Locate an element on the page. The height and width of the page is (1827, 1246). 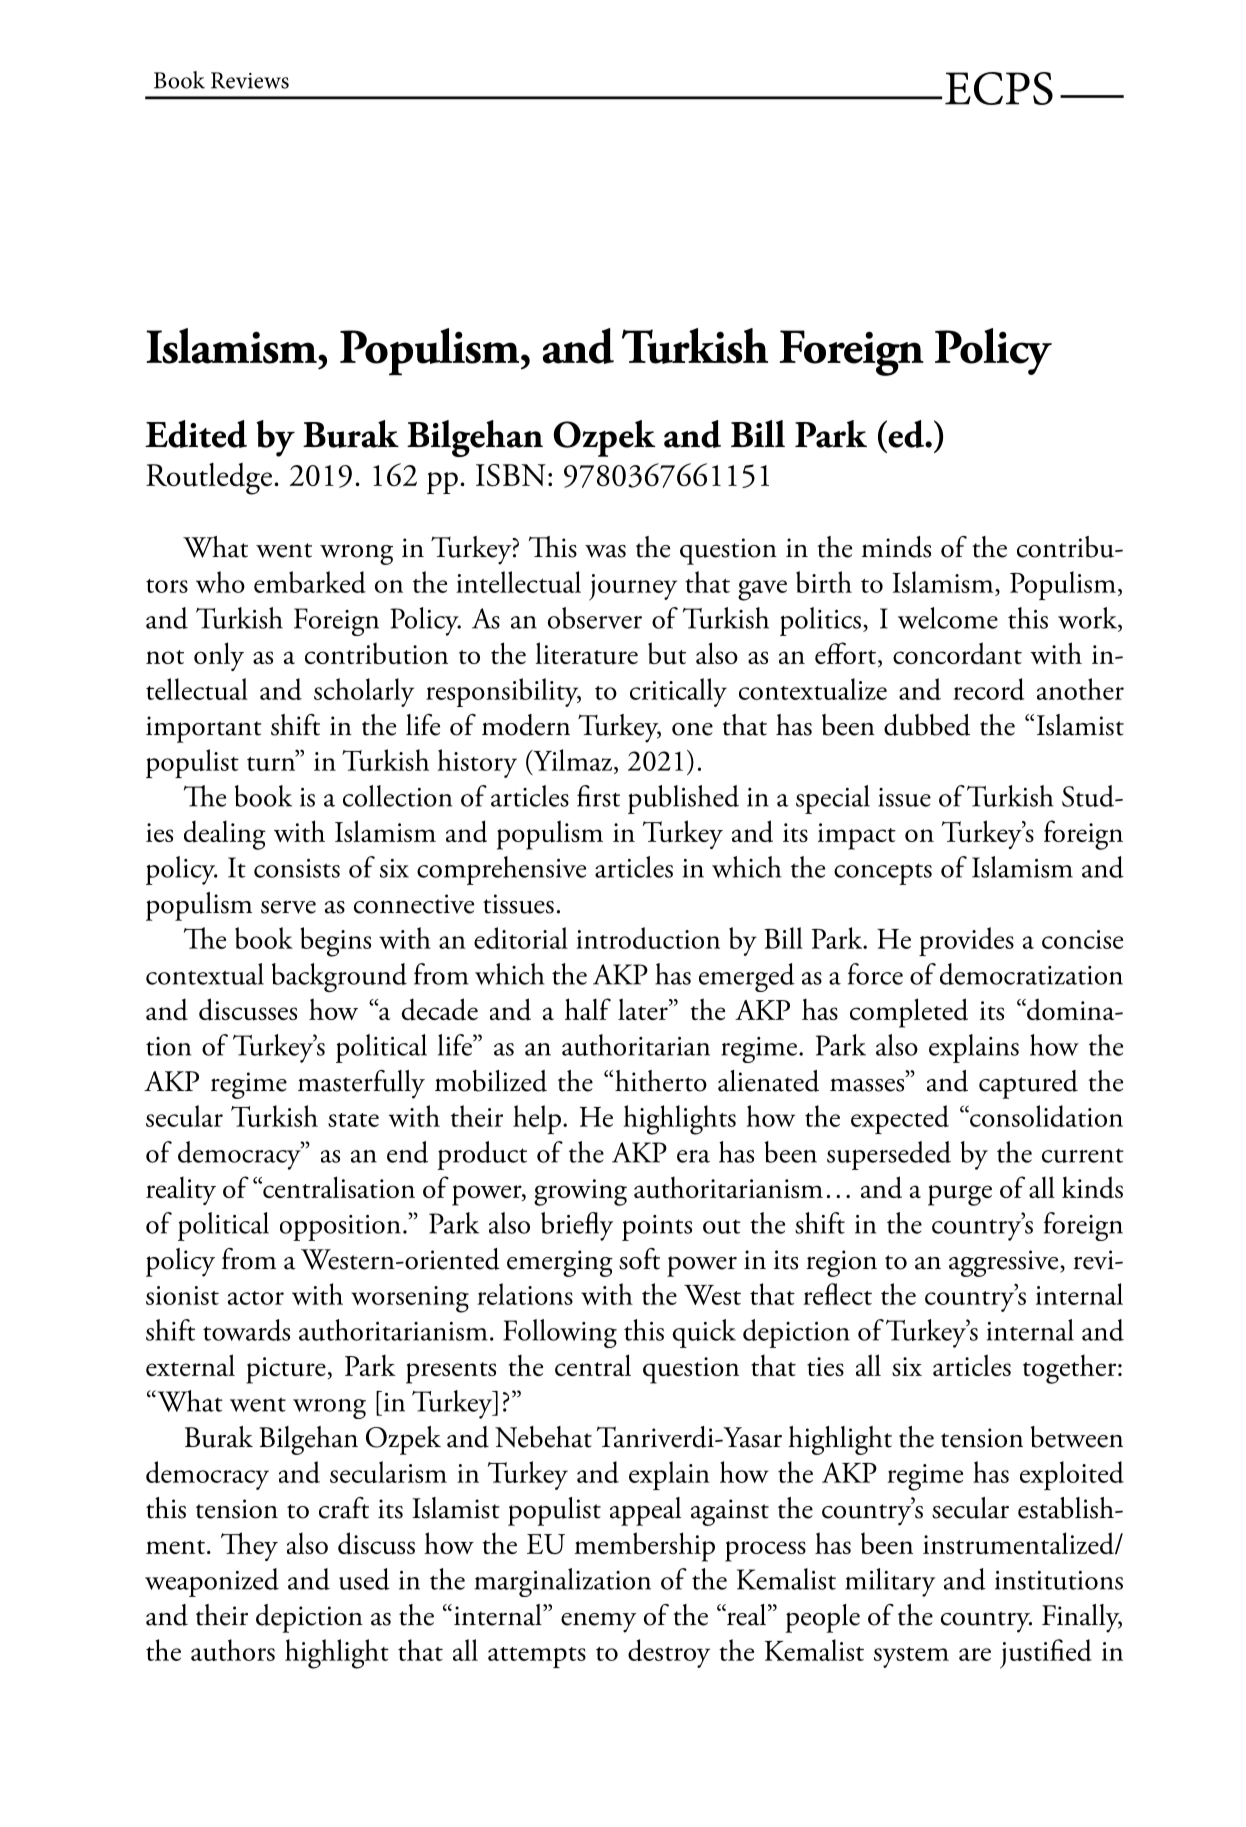
captured is located at coordinates (1028, 1084).
